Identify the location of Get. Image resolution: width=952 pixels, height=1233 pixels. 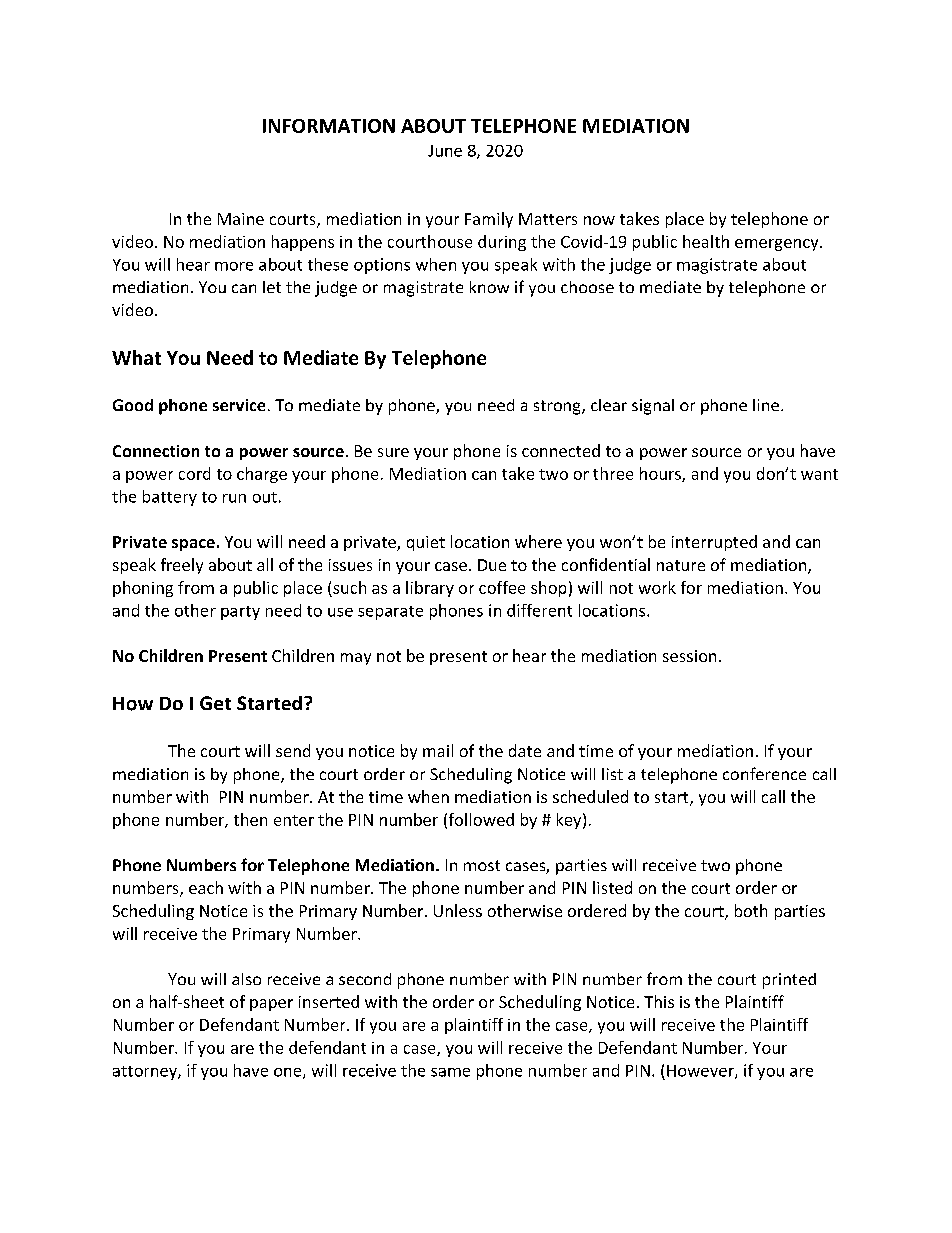
(215, 703).
